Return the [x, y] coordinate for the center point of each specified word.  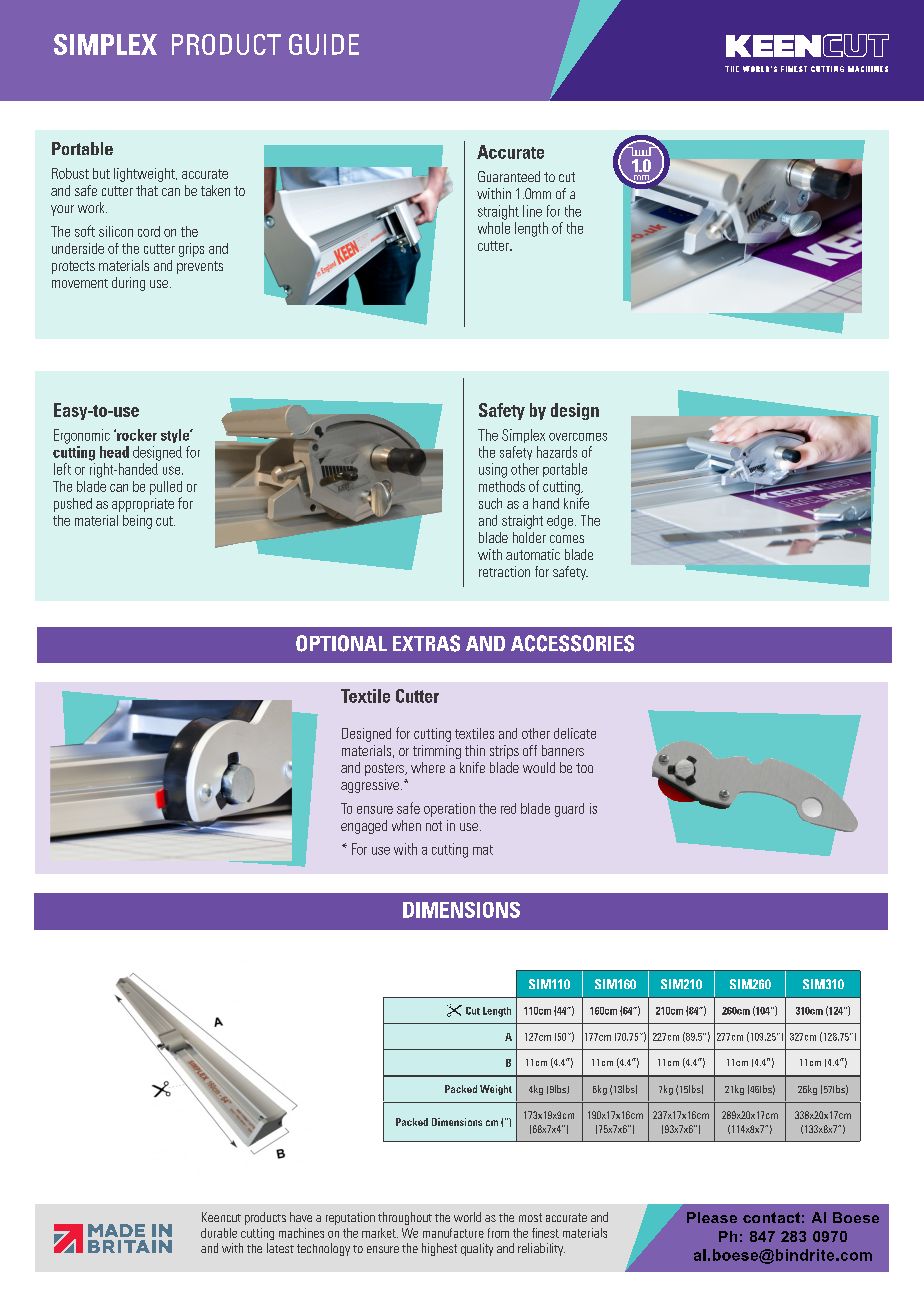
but [101, 173]
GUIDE [324, 44]
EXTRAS [426, 643]
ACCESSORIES [572, 643]
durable [219, 1233]
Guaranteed [509, 176]
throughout [405, 1218]
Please [712, 1217]
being [137, 522]
